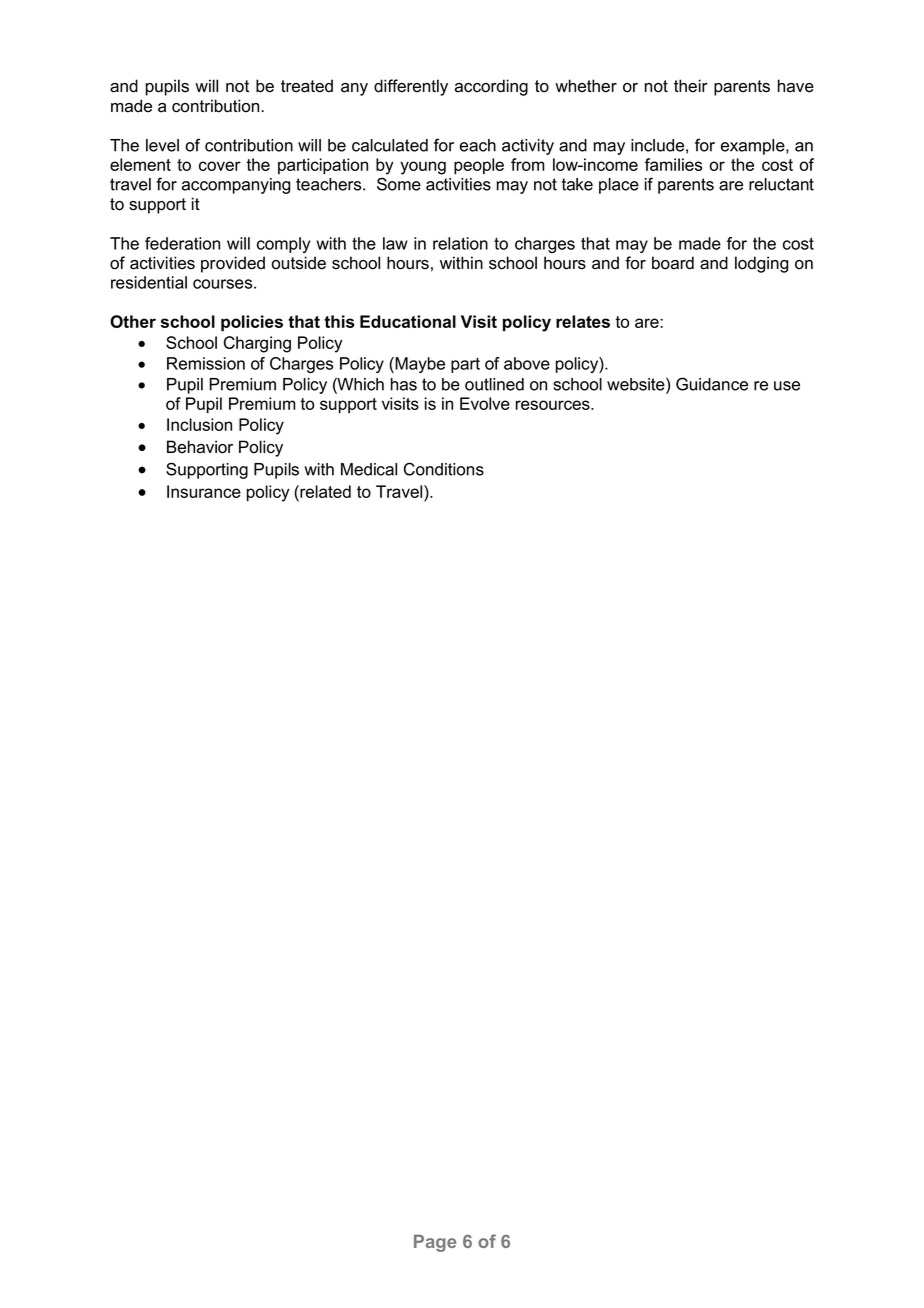 This screenshot has width=924, height=1308. I want to click on according, so click(491, 87).
